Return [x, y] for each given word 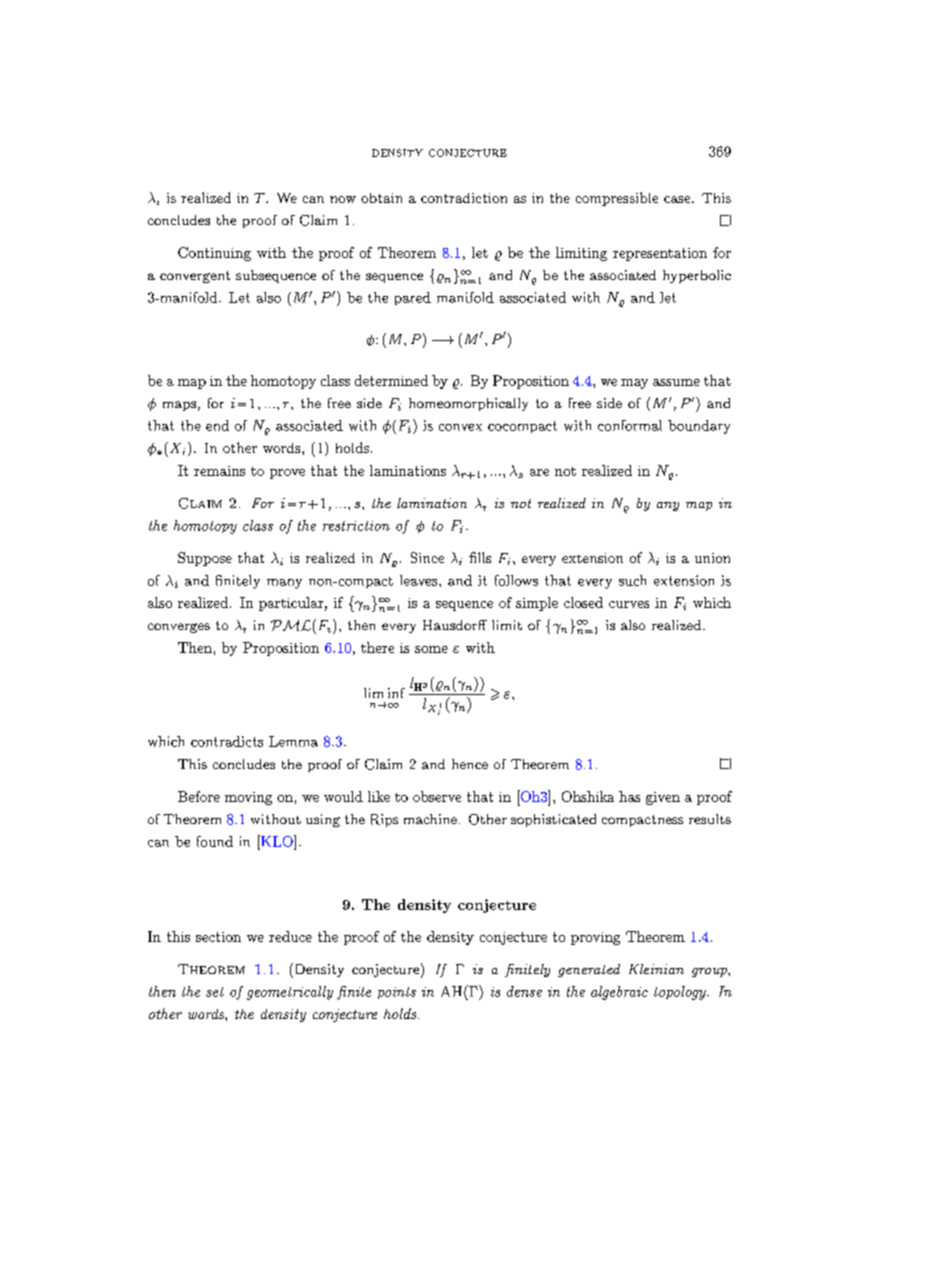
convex [460, 427]
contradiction [464, 198]
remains [219, 471]
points [397, 993]
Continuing [214, 254]
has [629, 796]
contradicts [227, 741]
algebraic [619, 993]
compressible [617, 199]
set [215, 992]
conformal [630, 425]
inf [396, 693]
